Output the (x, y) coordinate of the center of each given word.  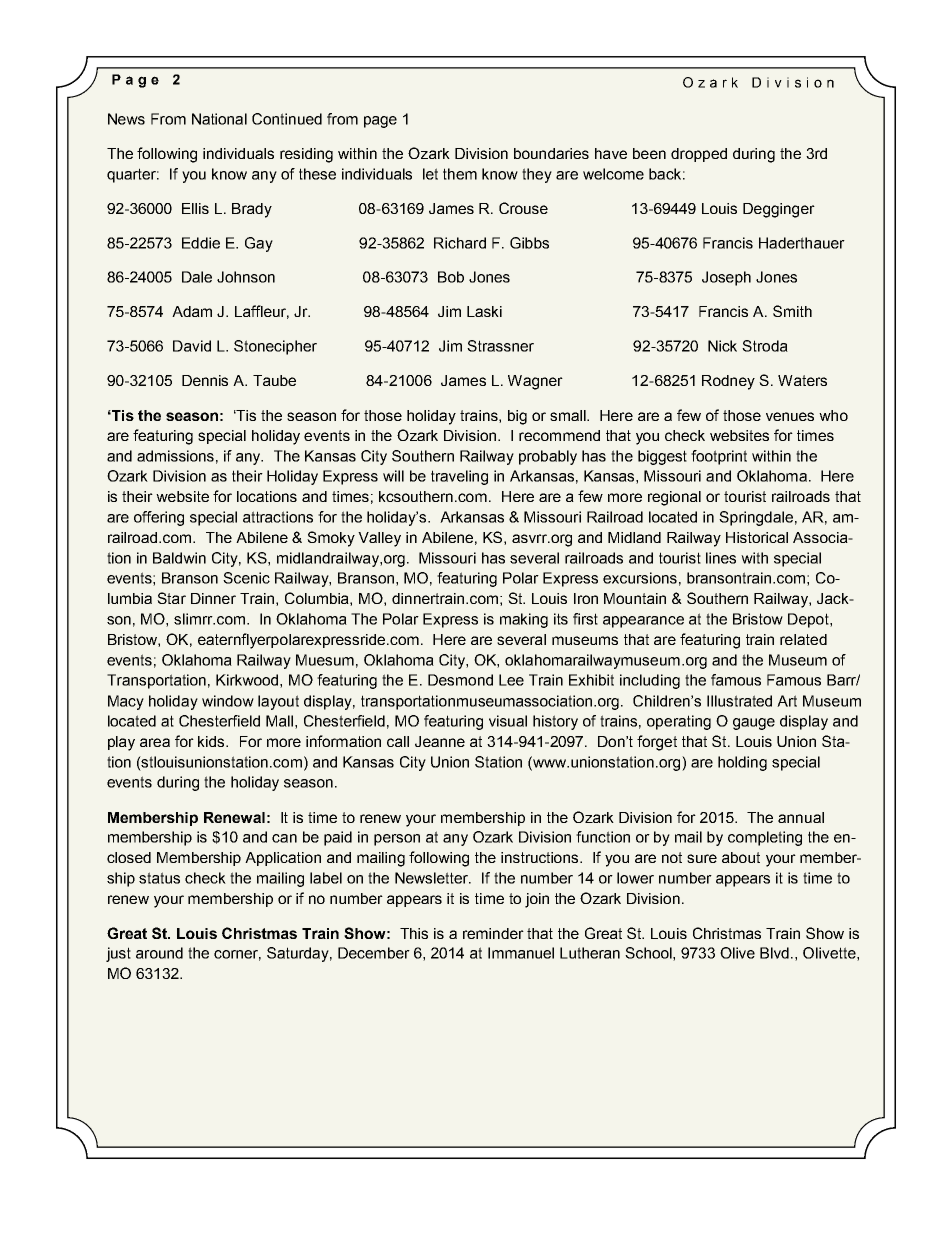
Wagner (535, 382)
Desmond (460, 680)
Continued (287, 119)
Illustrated (739, 701)
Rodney (728, 382)
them (460, 174)
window (228, 701)
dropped (699, 155)
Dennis (205, 380)
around (159, 953)
